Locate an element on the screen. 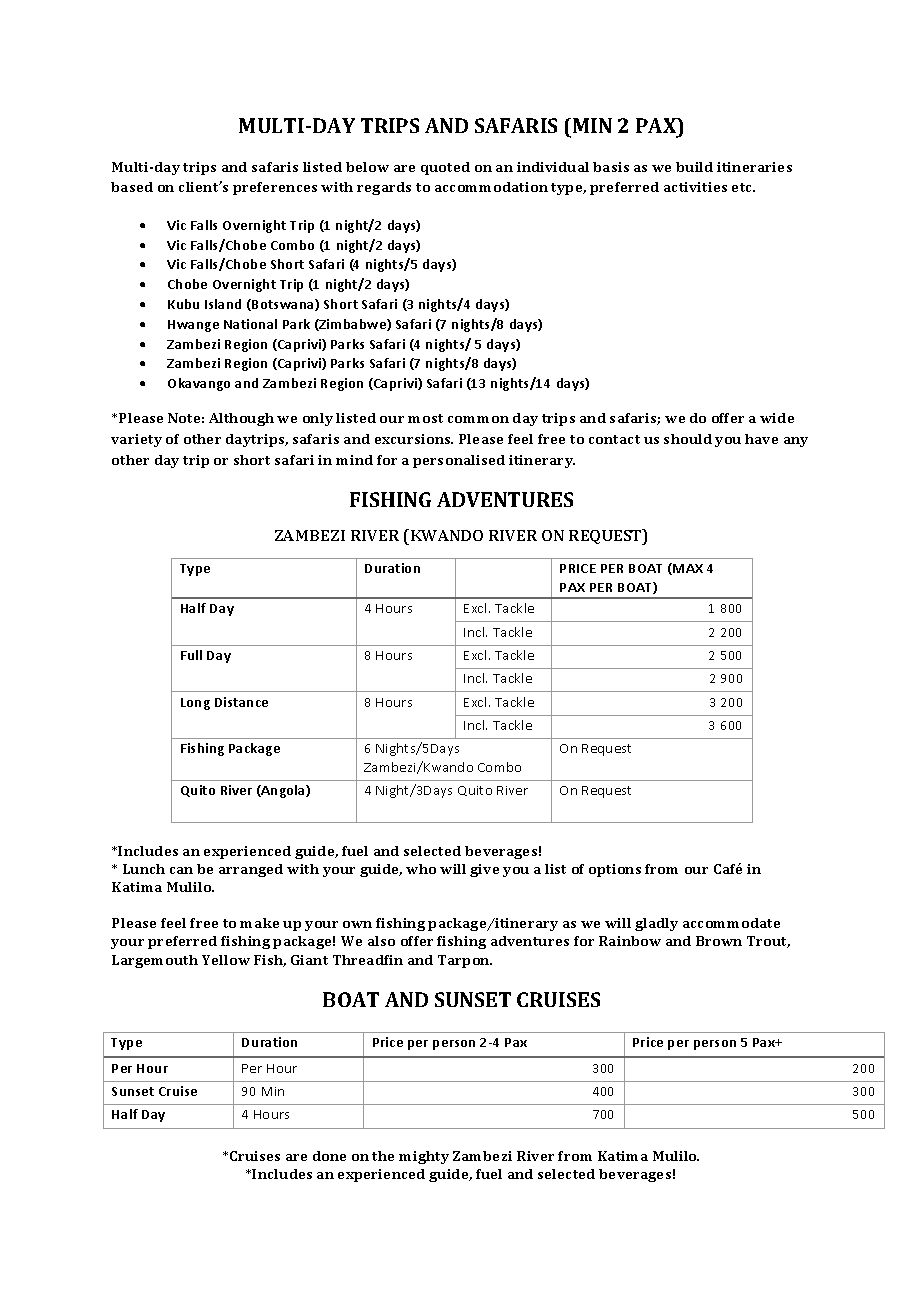 This screenshot has height=1308, width=924. done is located at coordinates (329, 1156).
